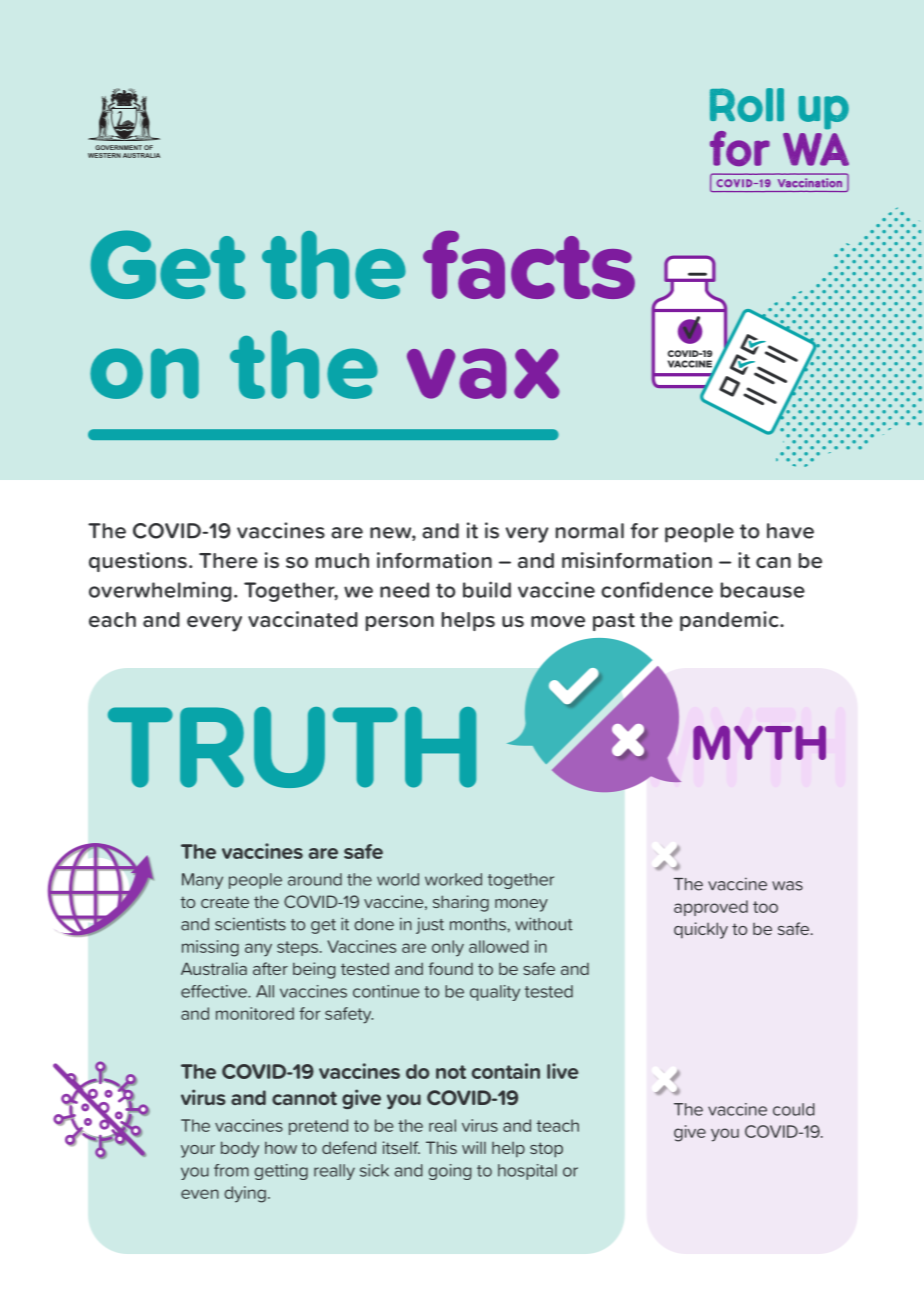 The image size is (924, 1308). I want to click on have, so click(790, 531).
